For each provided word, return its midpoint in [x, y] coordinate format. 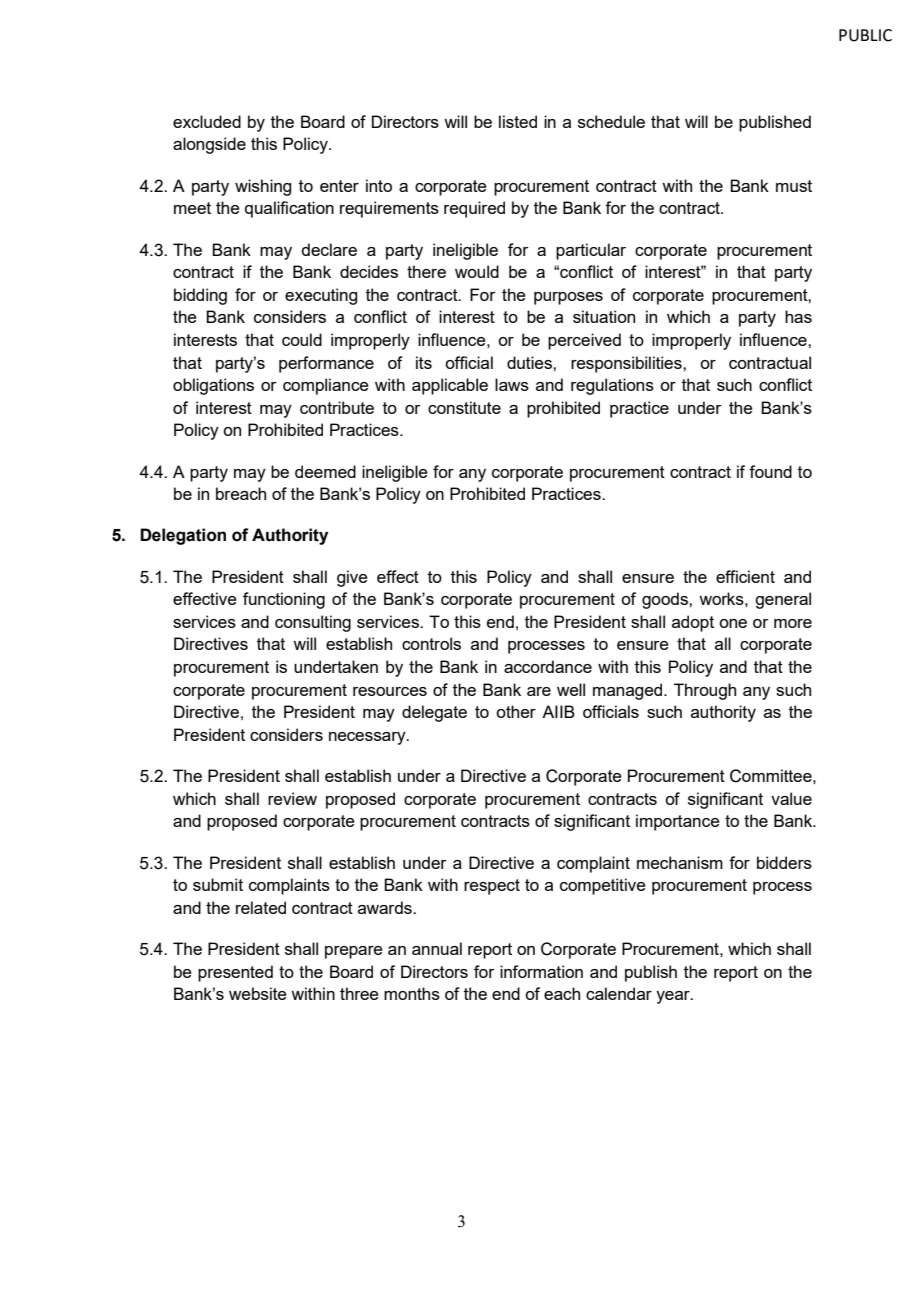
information [541, 971]
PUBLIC [865, 35]
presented [235, 973]
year [674, 997]
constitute [464, 407]
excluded [207, 121]
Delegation [183, 536]
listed [518, 121]
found [770, 471]
